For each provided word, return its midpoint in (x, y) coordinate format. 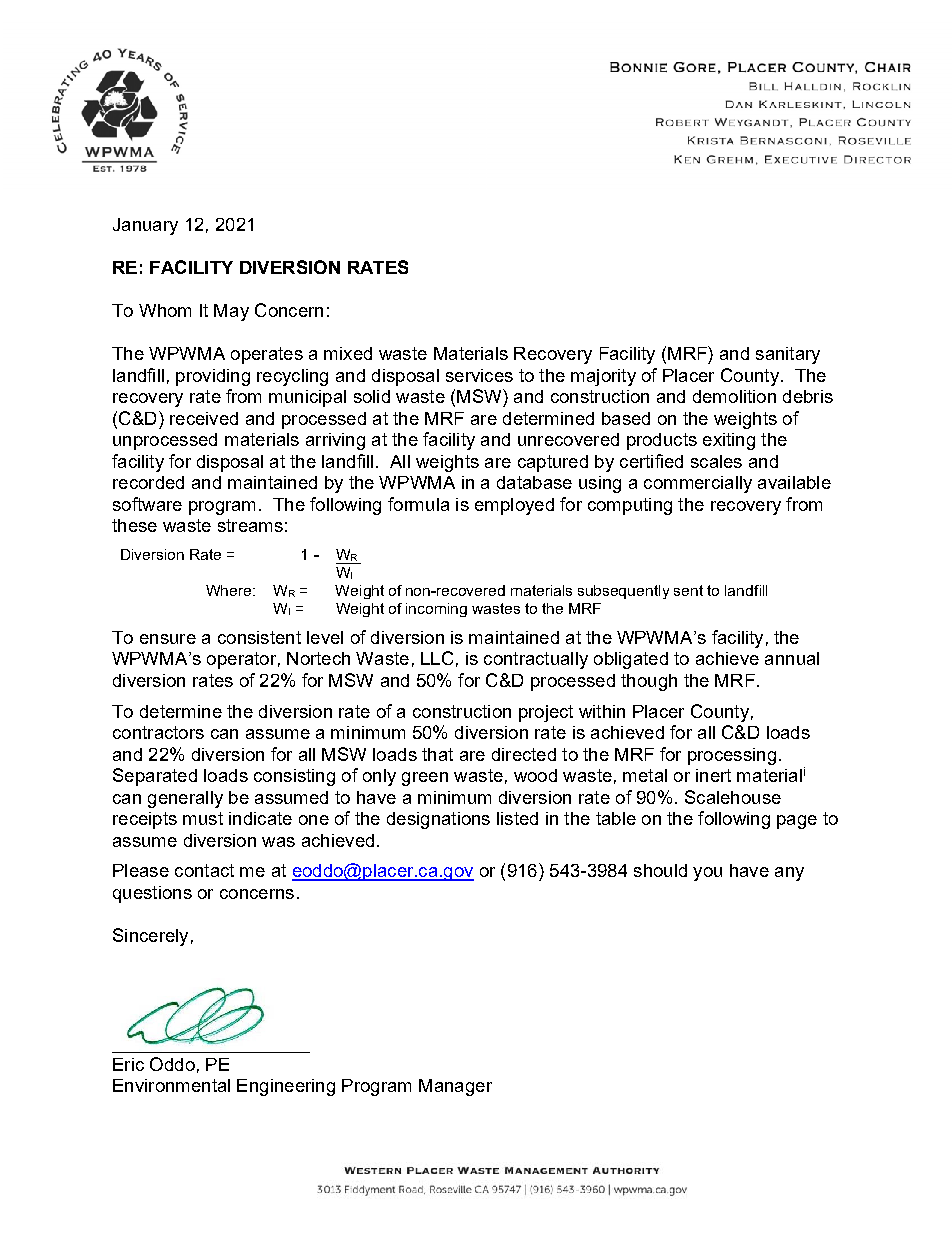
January (145, 226)
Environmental (171, 1085)
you (707, 874)
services (479, 375)
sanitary (788, 355)
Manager (455, 1087)
